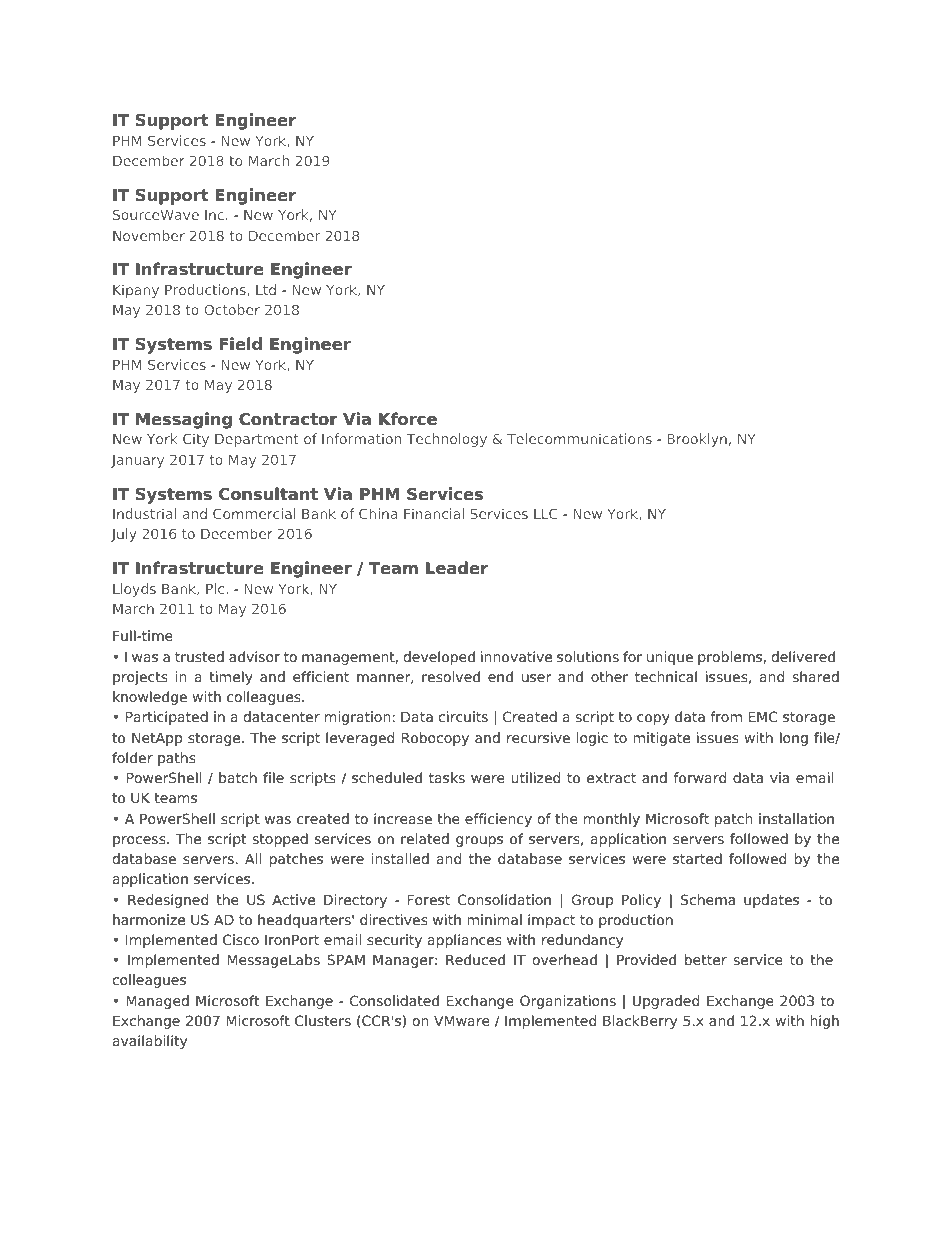  Describe the element at coordinates (266, 289) in the screenshot. I see `Ltd` at that location.
